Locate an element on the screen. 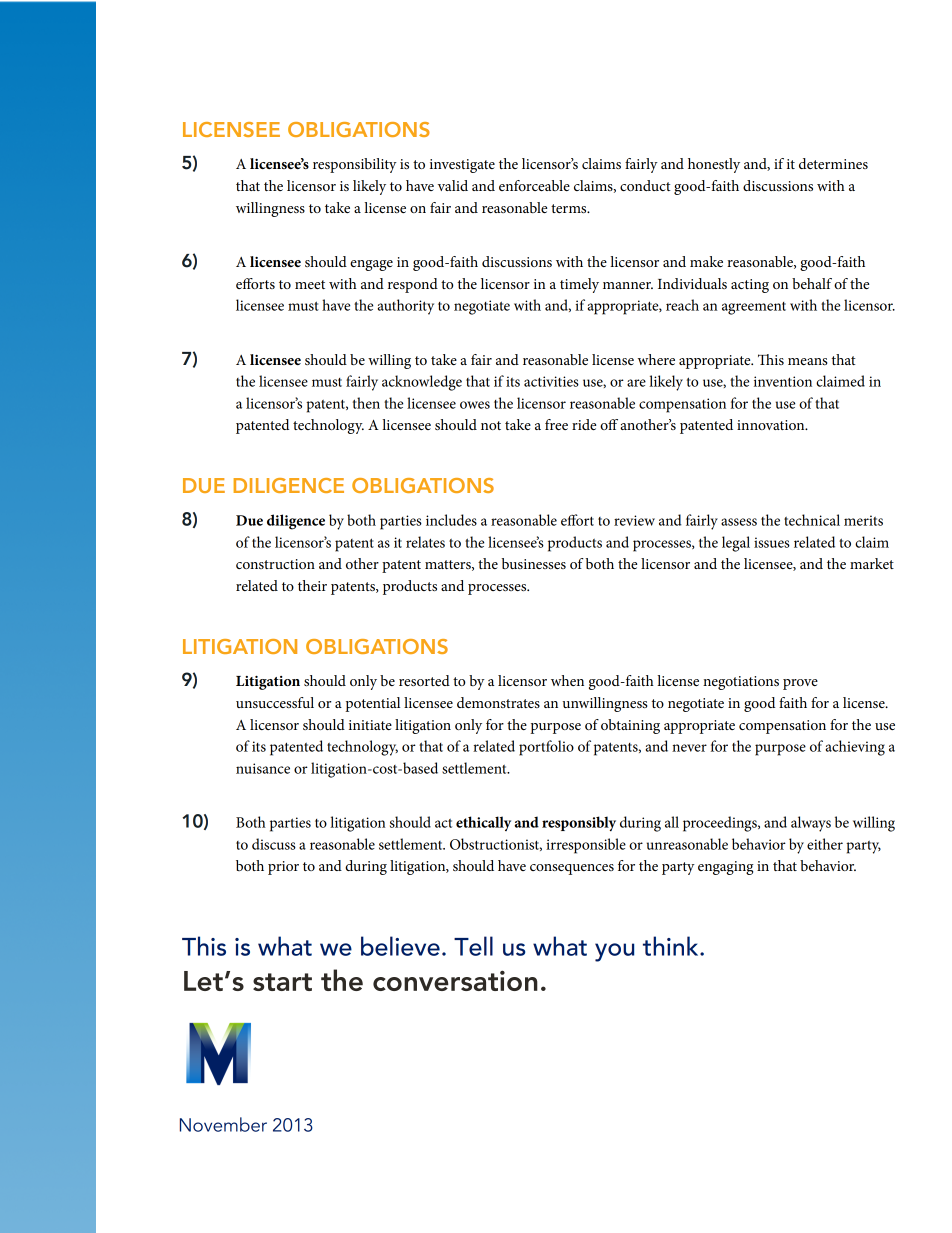 The height and width of the screenshot is (1233, 952). November is located at coordinates (223, 1124).
